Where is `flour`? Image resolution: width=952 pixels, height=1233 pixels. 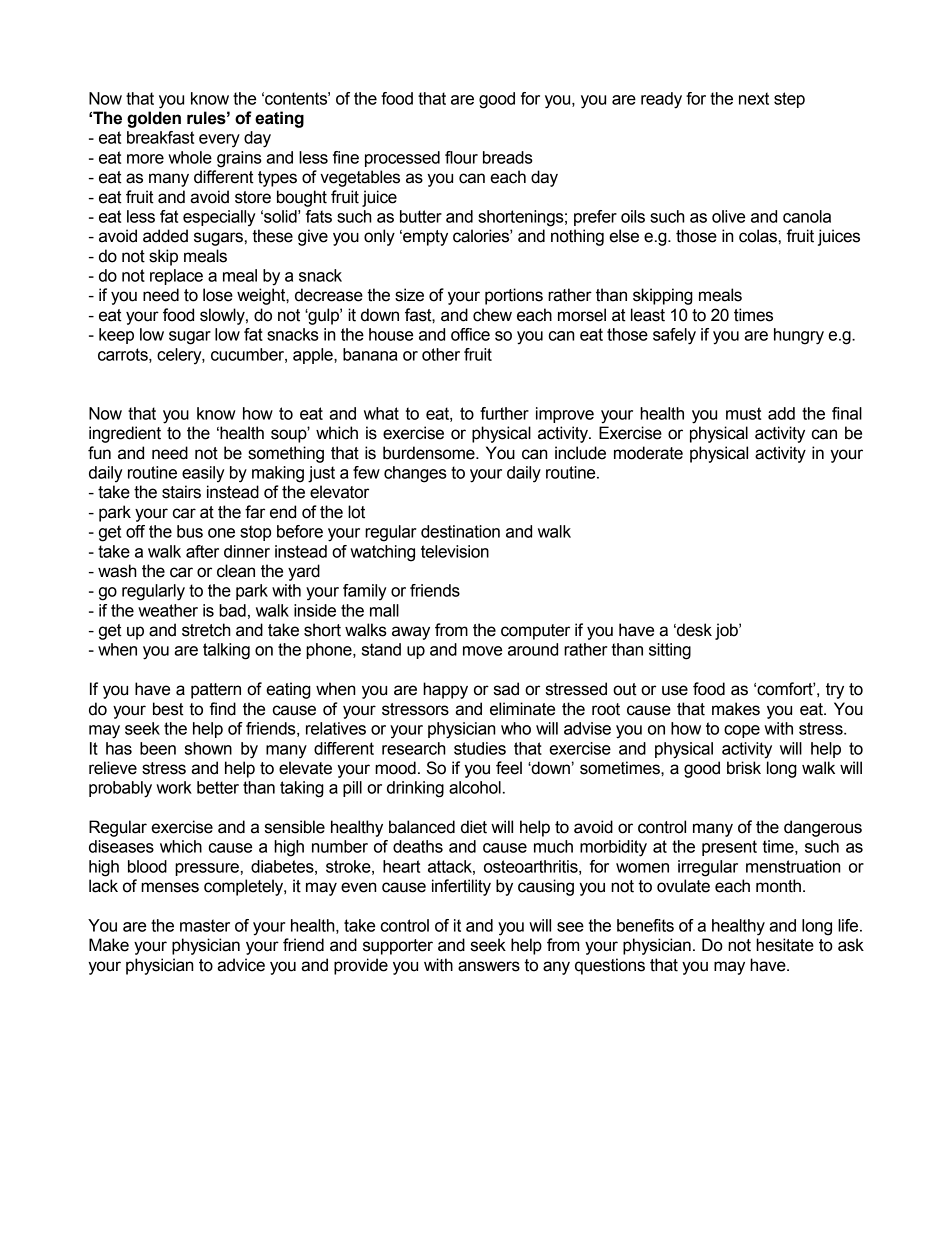 flour is located at coordinates (461, 157).
